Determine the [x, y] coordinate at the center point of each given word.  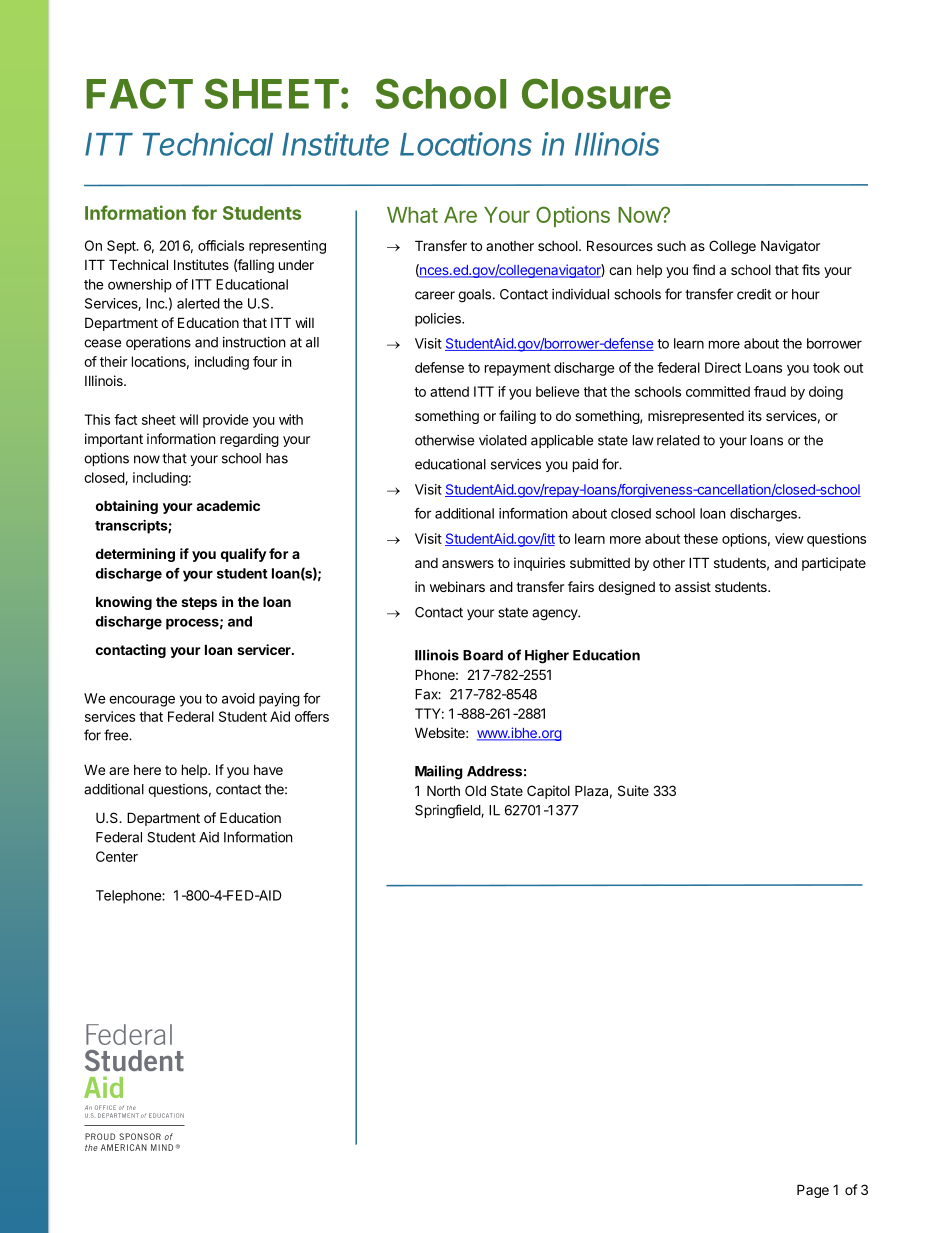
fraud [770, 391]
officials [221, 245]
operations [158, 343]
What [412, 215]
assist [693, 586]
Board [483, 655]
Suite [633, 790]
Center [117, 856]
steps [199, 603]
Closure [596, 93]
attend [449, 391]
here [147, 770]
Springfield [448, 811]
